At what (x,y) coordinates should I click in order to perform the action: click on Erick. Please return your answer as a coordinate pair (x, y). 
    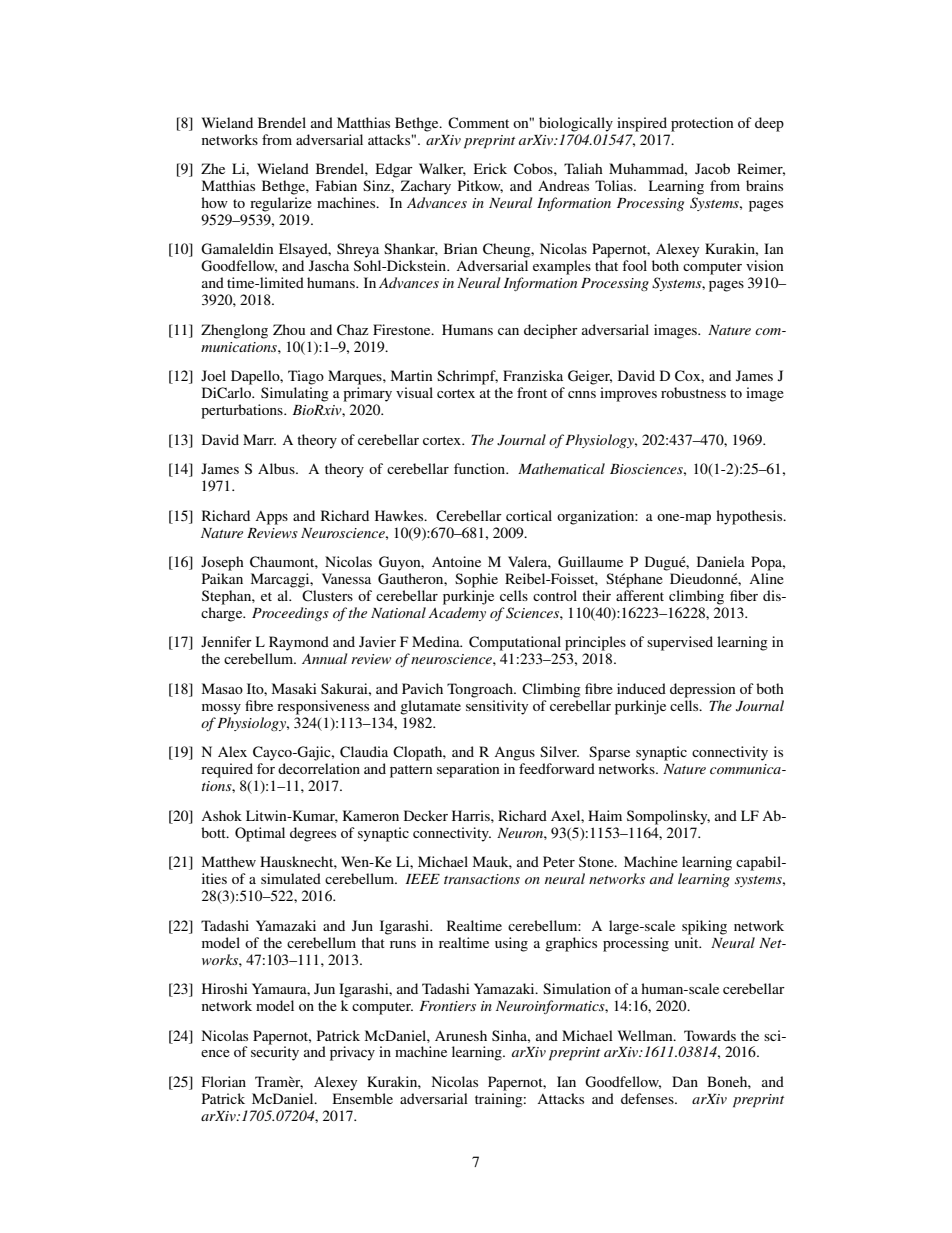
    Looking at the image, I should click on (490, 168).
